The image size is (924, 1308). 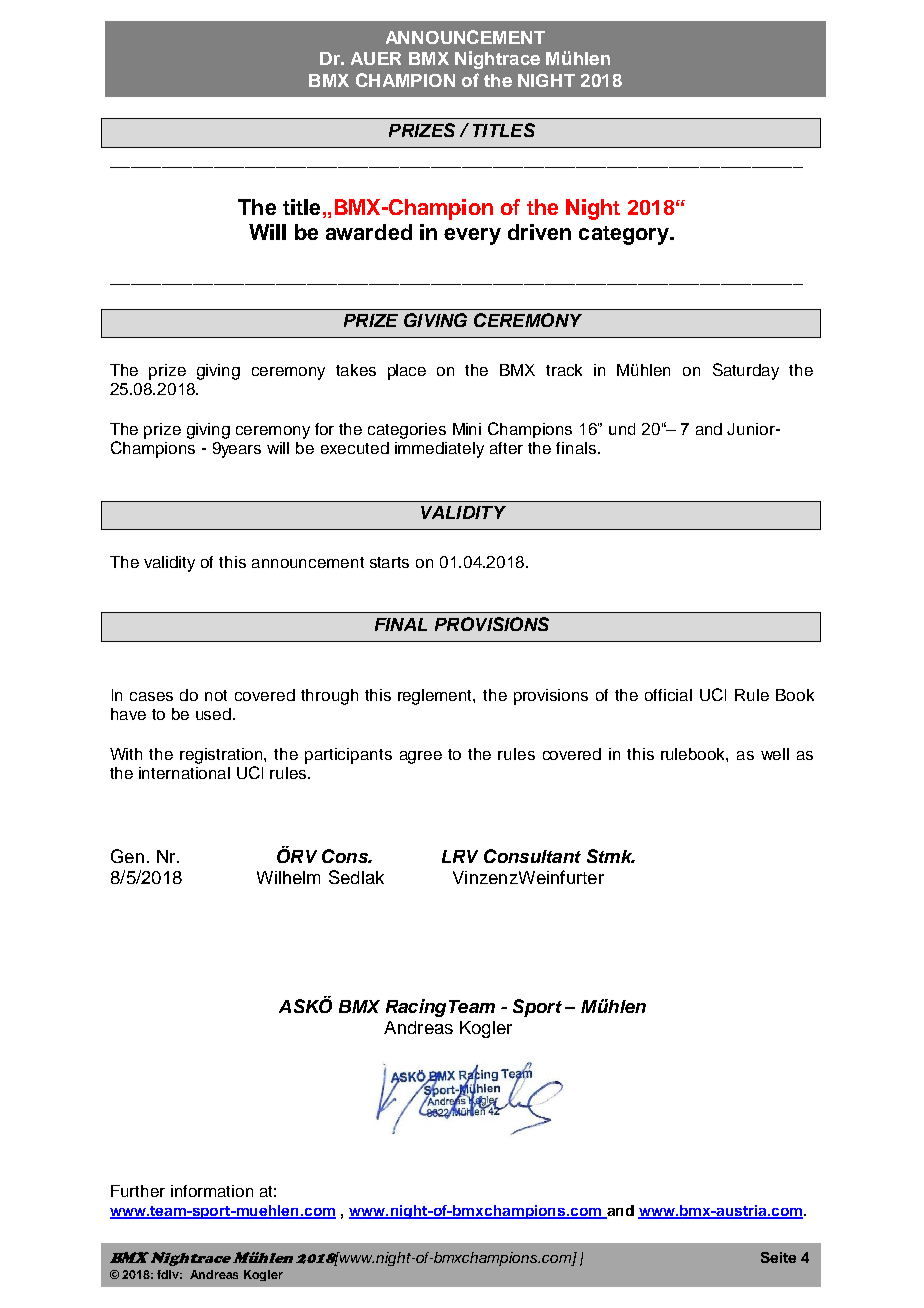 I want to click on LRV, so click(x=460, y=856).
